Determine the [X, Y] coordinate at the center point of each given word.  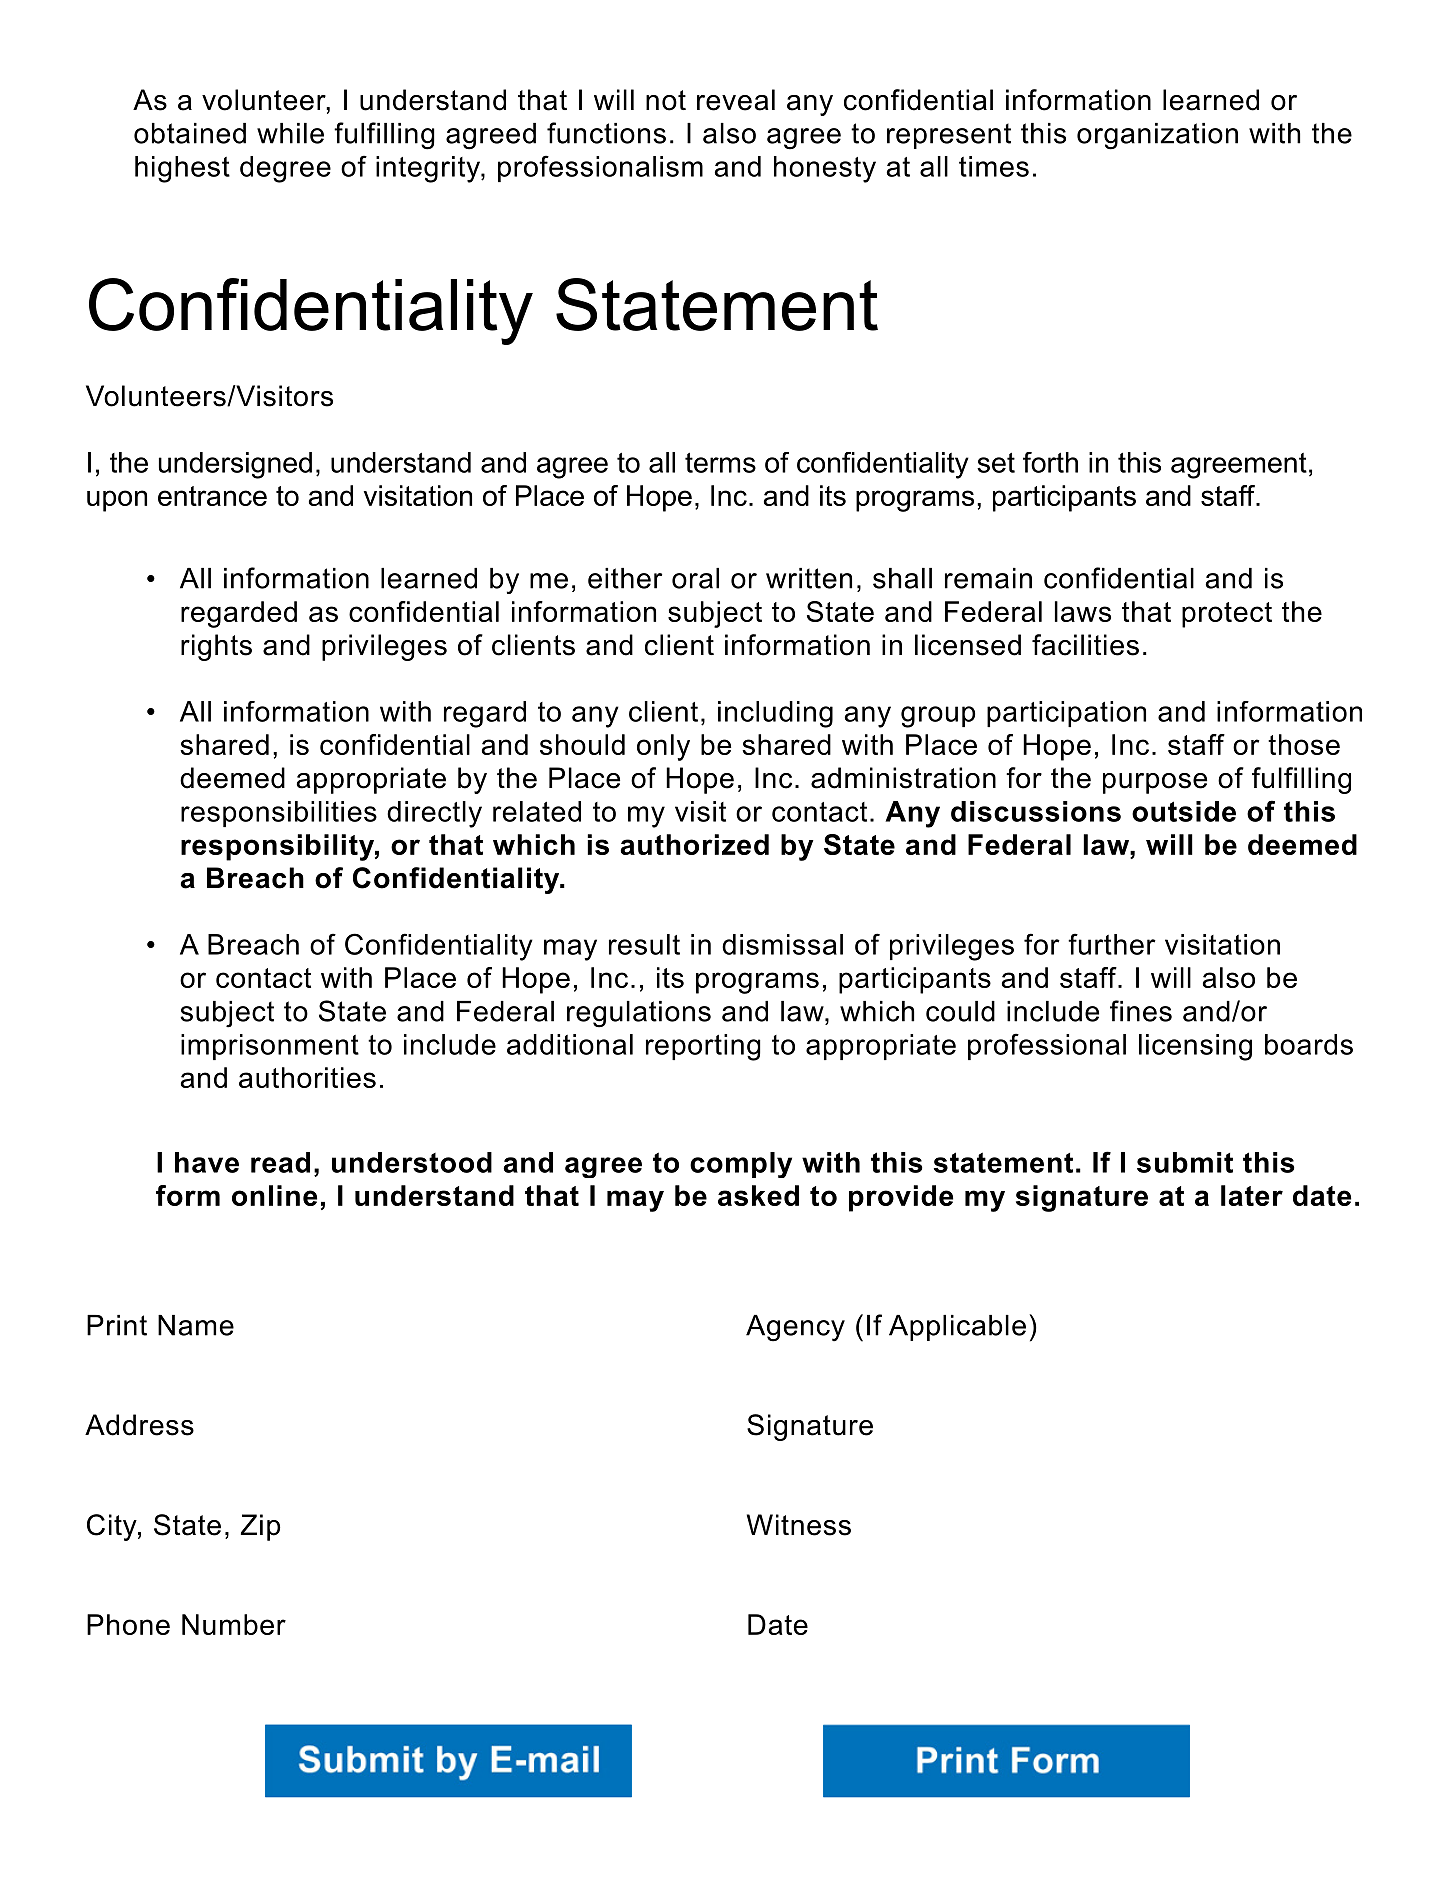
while [290, 133]
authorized [694, 844]
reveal [736, 100]
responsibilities [279, 814]
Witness [799, 1525]
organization [1157, 136]
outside [1184, 811]
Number [234, 1624]
